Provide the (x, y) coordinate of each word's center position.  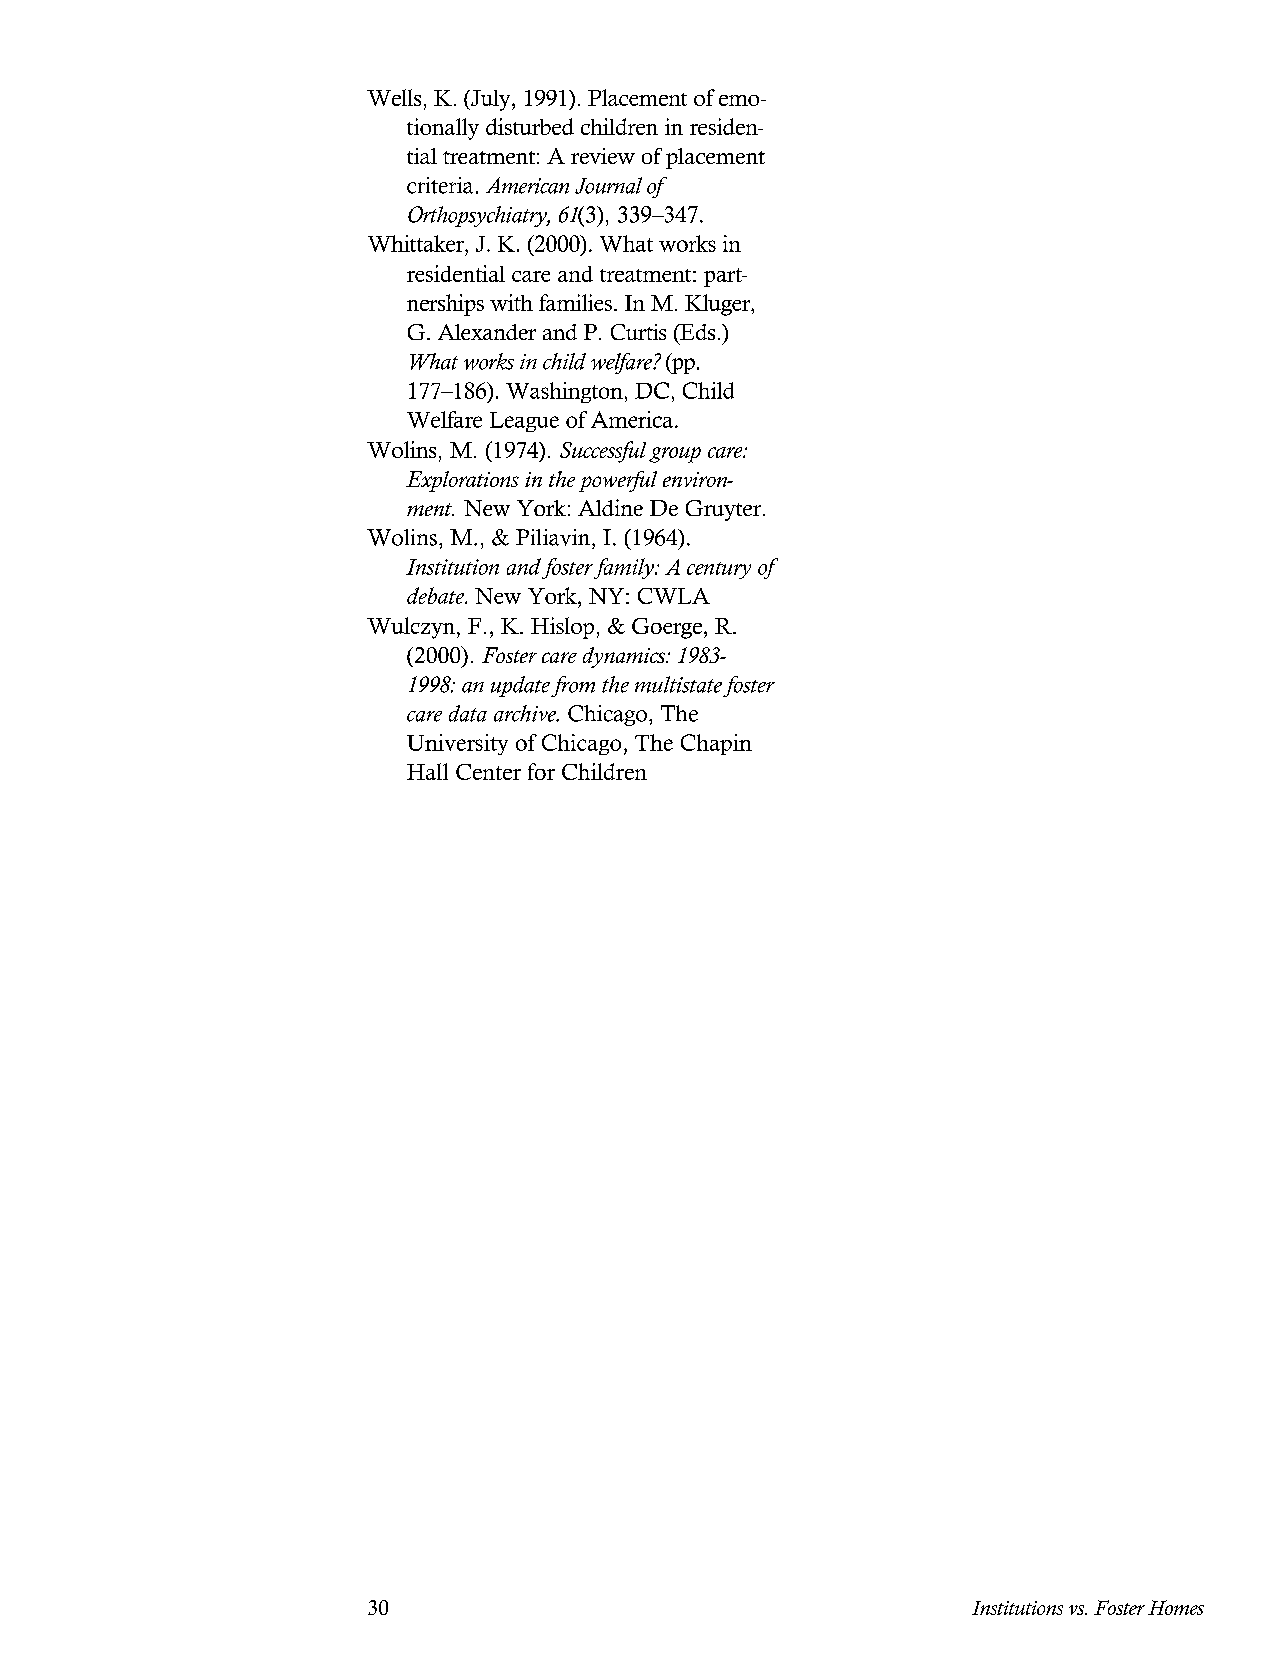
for (541, 771)
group (675, 455)
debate (437, 595)
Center (488, 772)
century (719, 570)
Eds (696, 332)
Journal (608, 185)
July (491, 100)
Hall (427, 771)
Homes (1176, 1607)
